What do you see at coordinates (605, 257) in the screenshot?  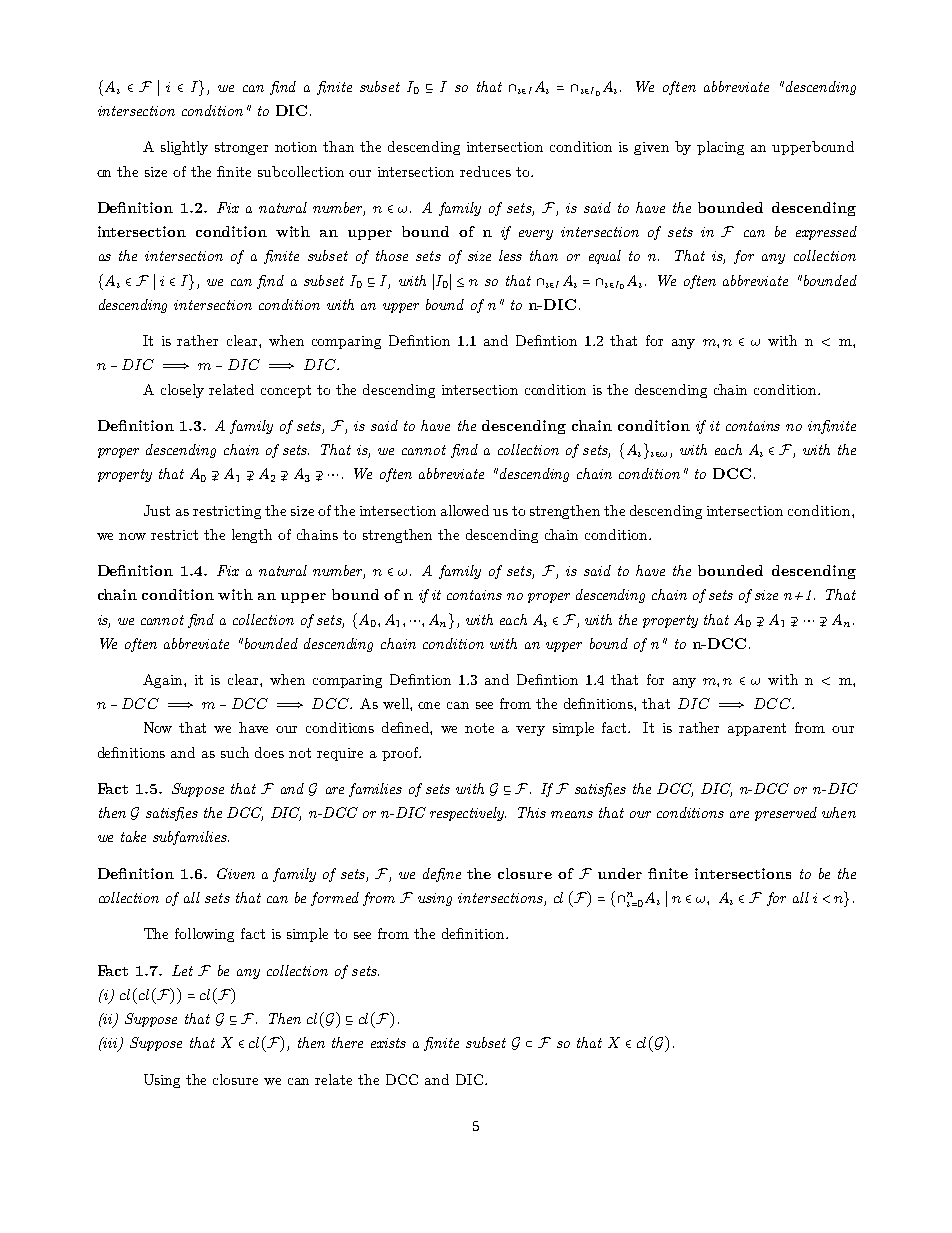 I see `equal` at bounding box center [605, 257].
